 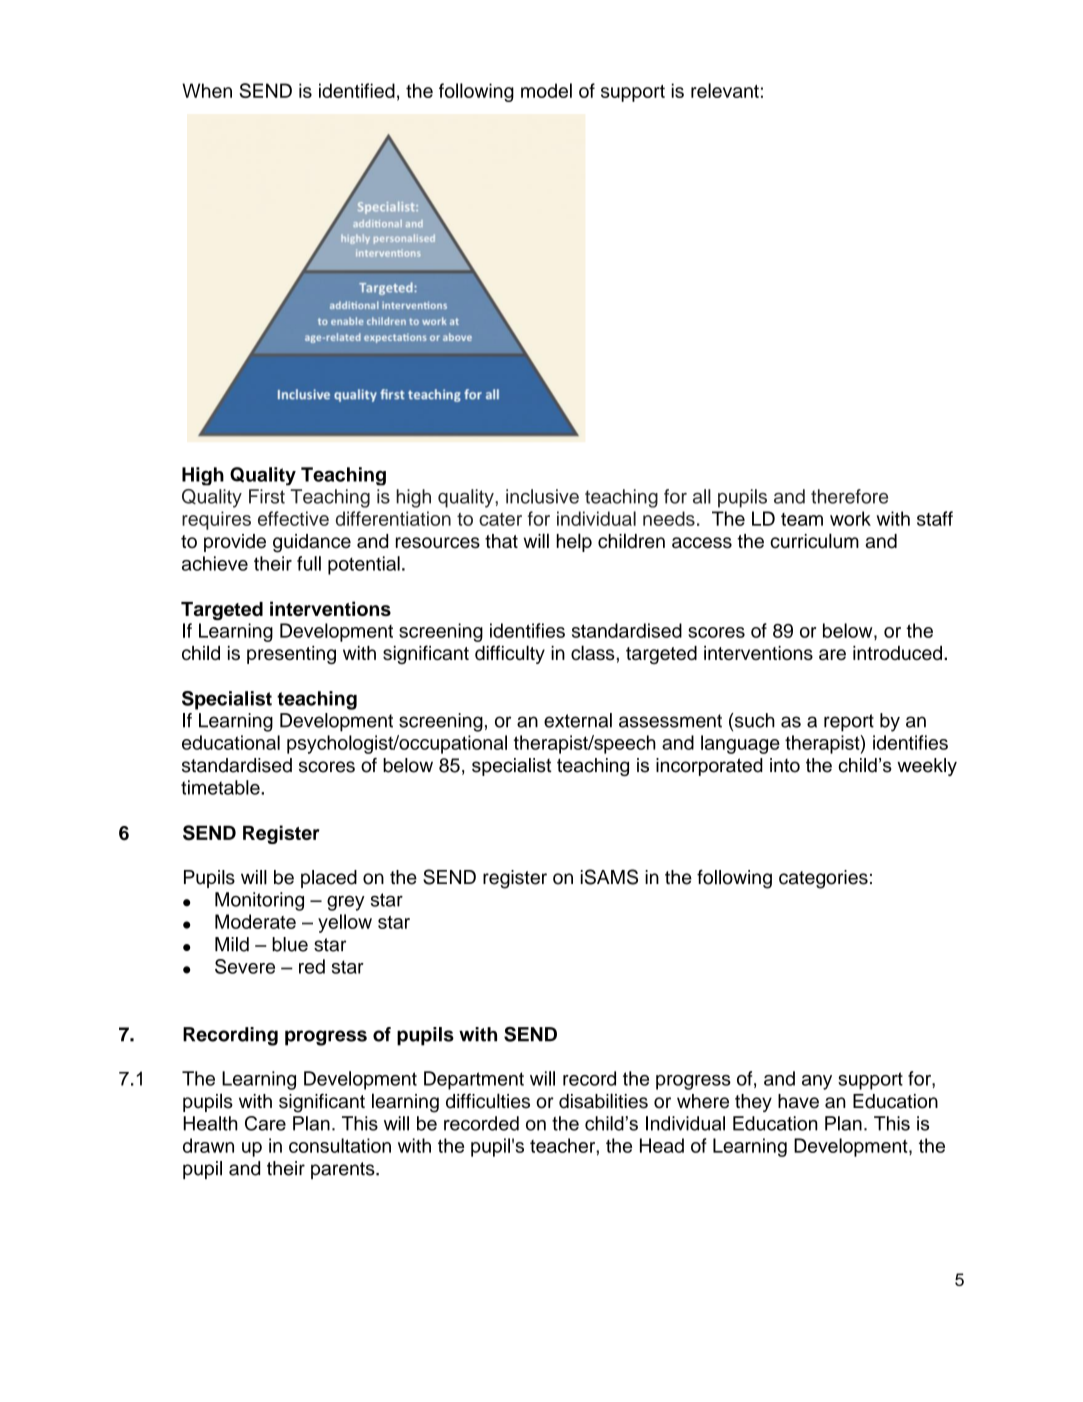 What do you see at coordinates (725, 90) in the screenshot?
I see `relevant` at bounding box center [725, 90].
